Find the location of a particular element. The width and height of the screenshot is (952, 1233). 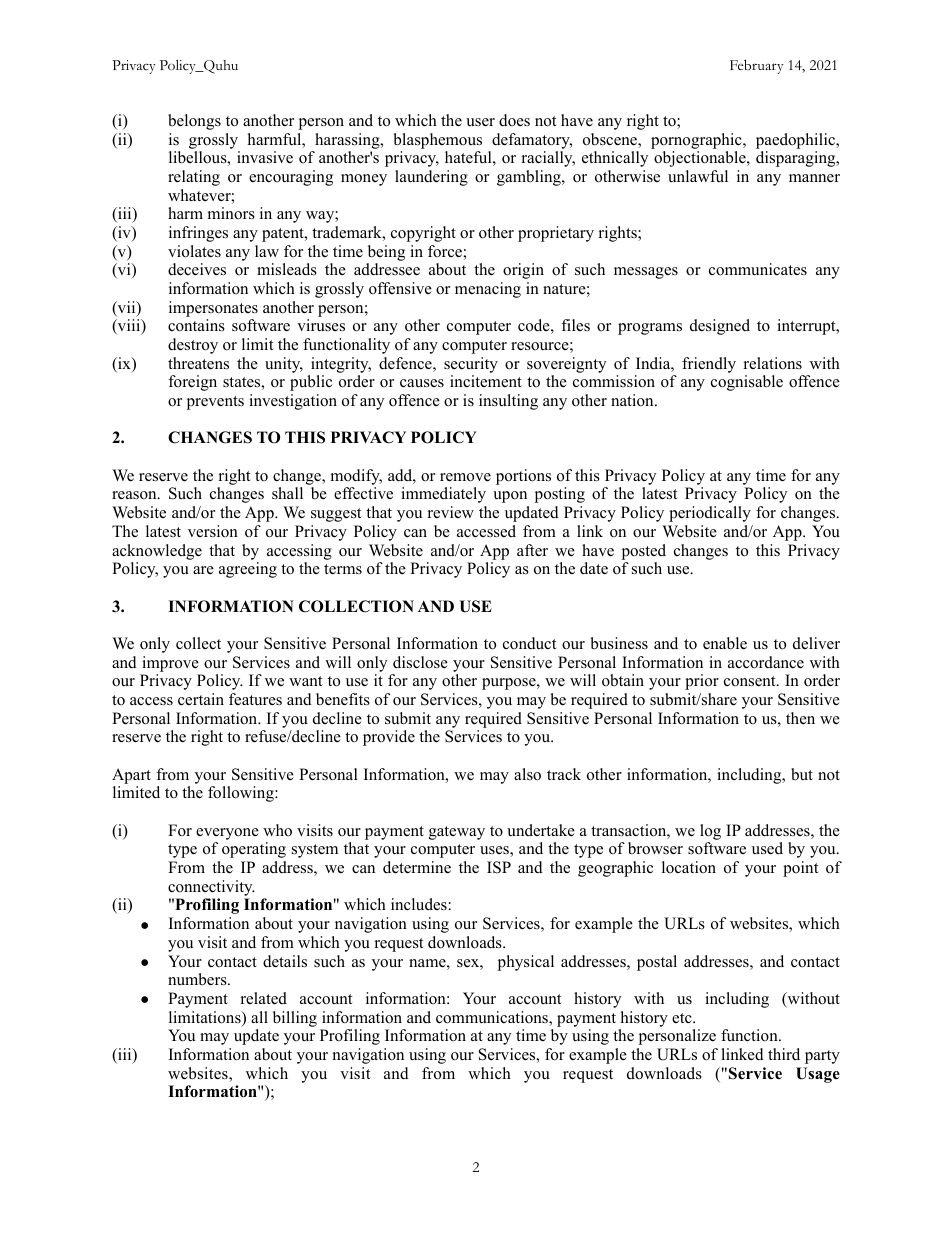

third is located at coordinates (784, 1054).
